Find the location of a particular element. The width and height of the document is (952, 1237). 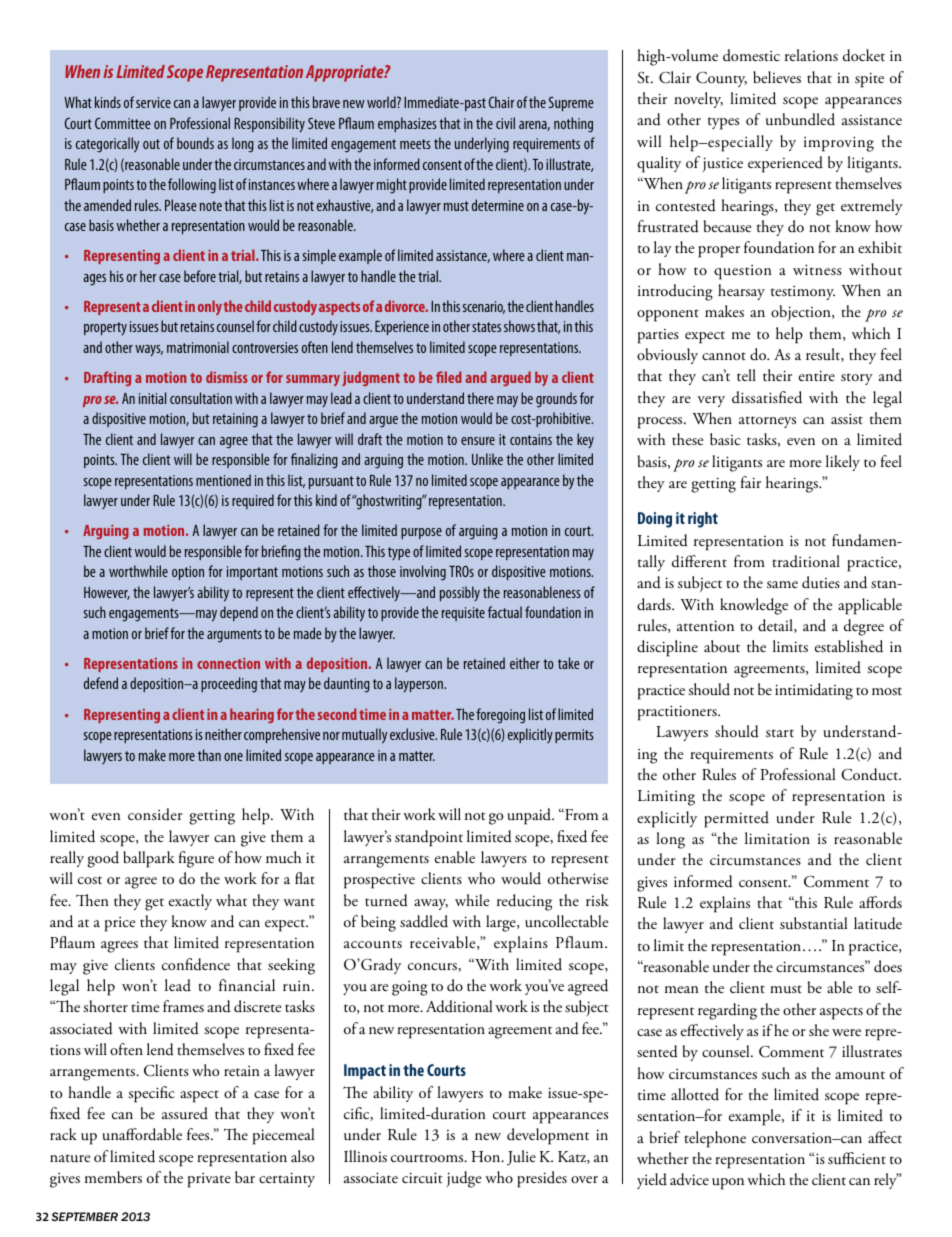

judge is located at coordinates (463, 1179).
